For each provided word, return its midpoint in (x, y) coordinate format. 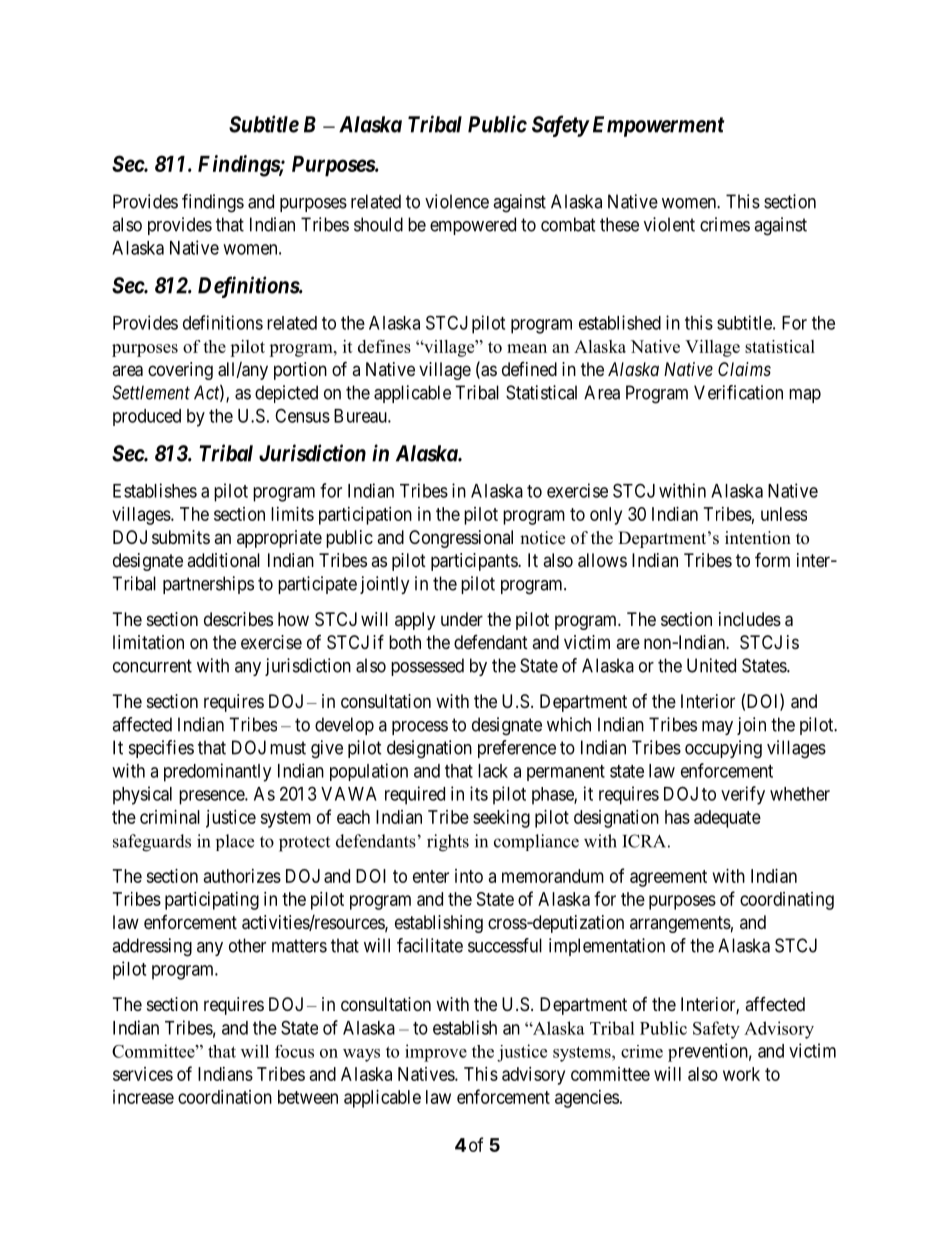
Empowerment (658, 126)
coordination (225, 1097)
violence (457, 201)
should (378, 224)
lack (493, 771)
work (741, 1074)
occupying (723, 749)
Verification (738, 392)
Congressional (461, 539)
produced (147, 417)
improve (436, 1053)
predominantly (217, 772)
